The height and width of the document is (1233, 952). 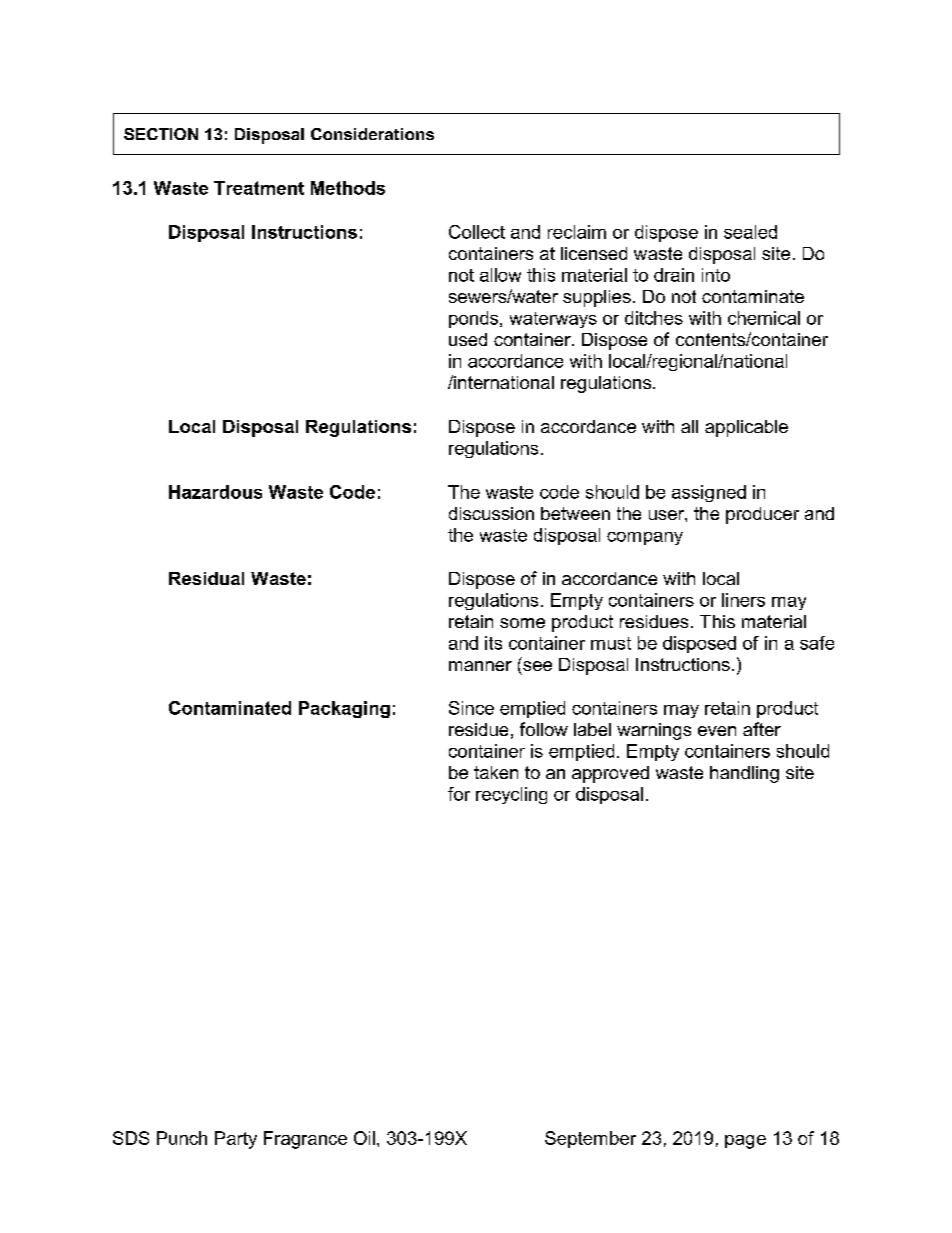 I want to click on sealed, so click(x=750, y=232).
